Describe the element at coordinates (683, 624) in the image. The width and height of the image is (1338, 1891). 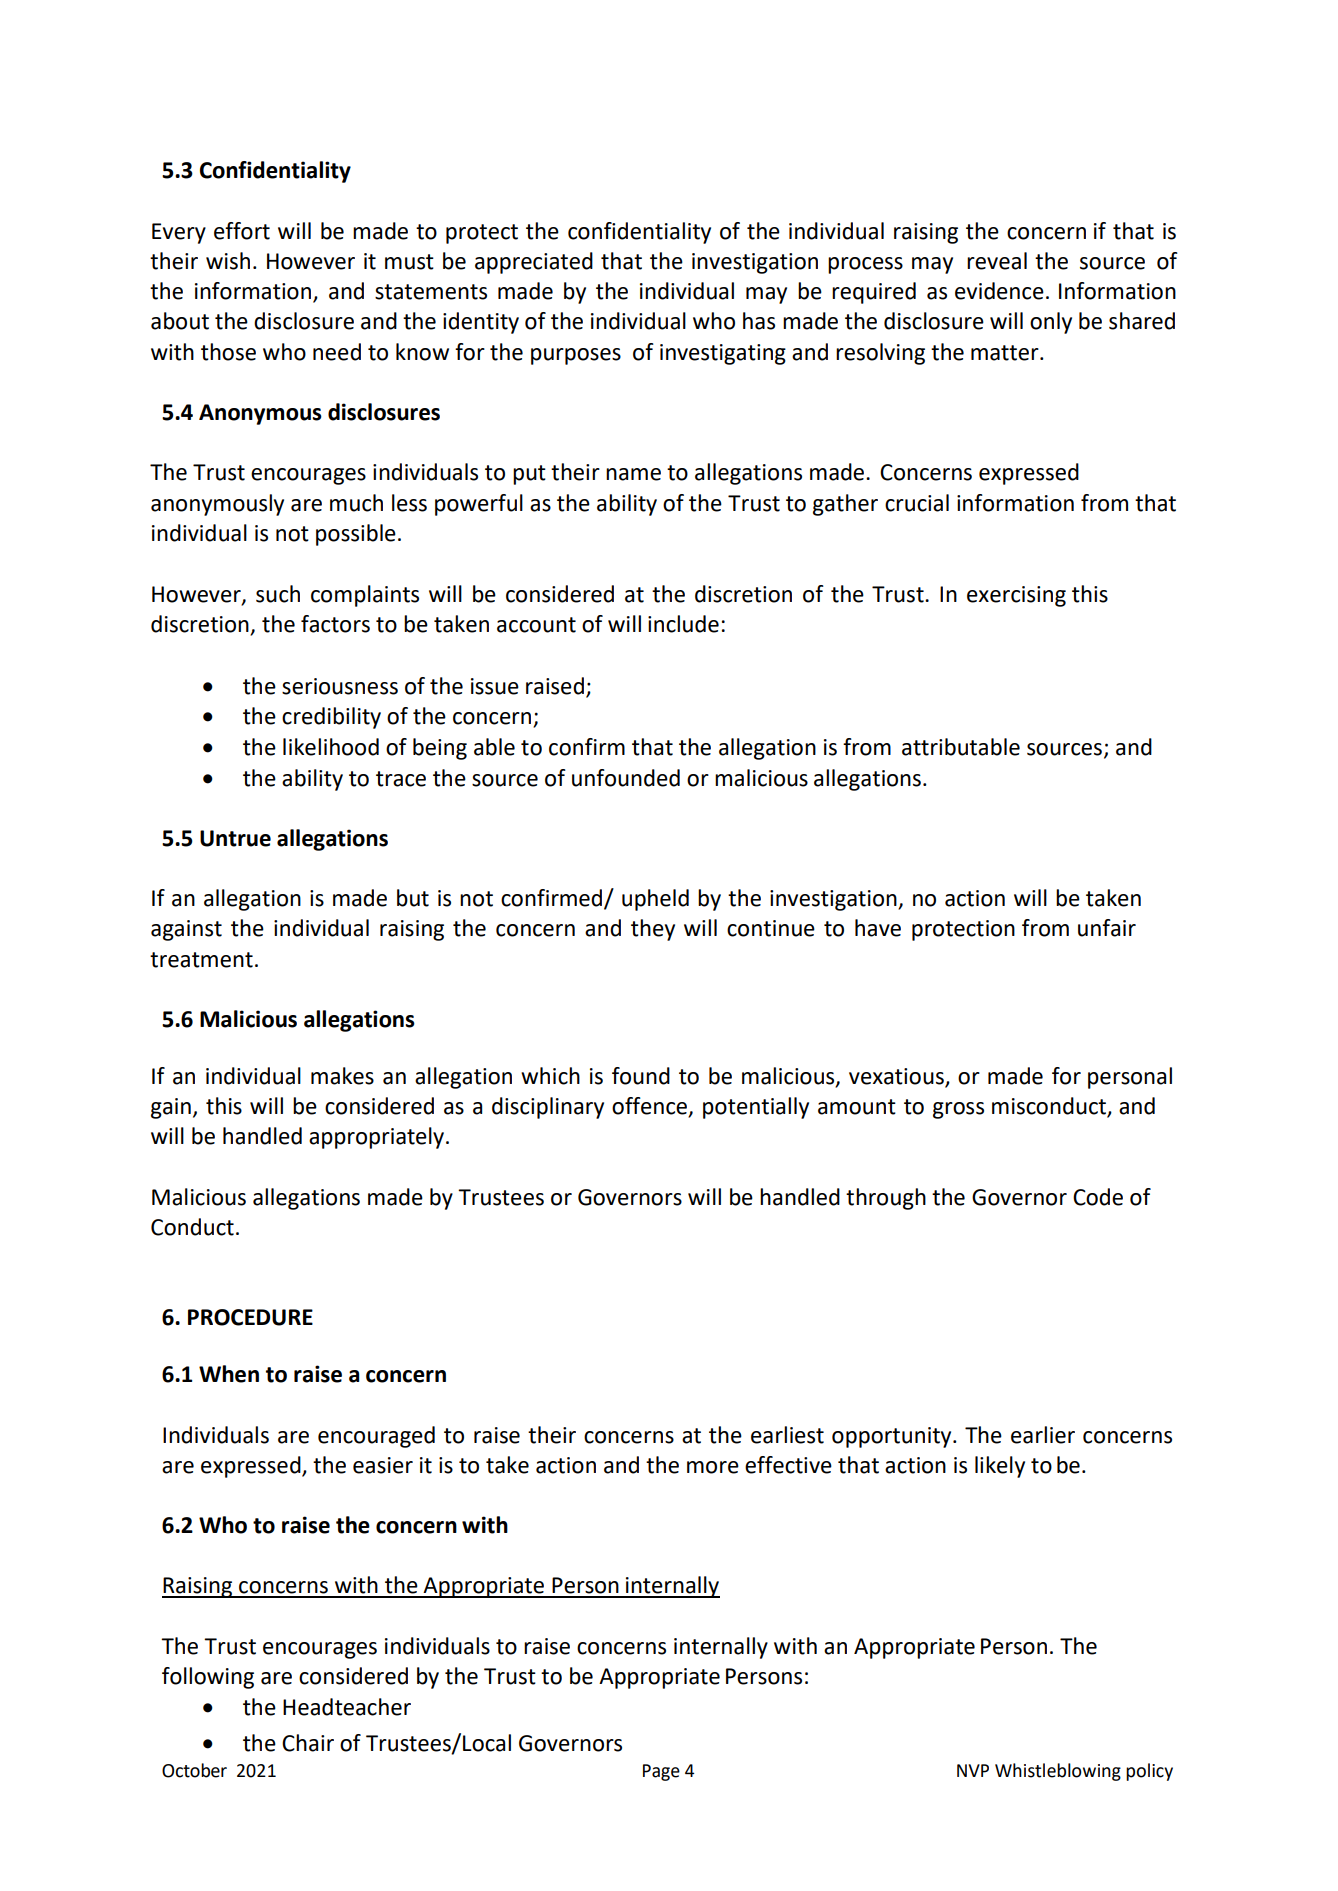
I see `include` at that location.
